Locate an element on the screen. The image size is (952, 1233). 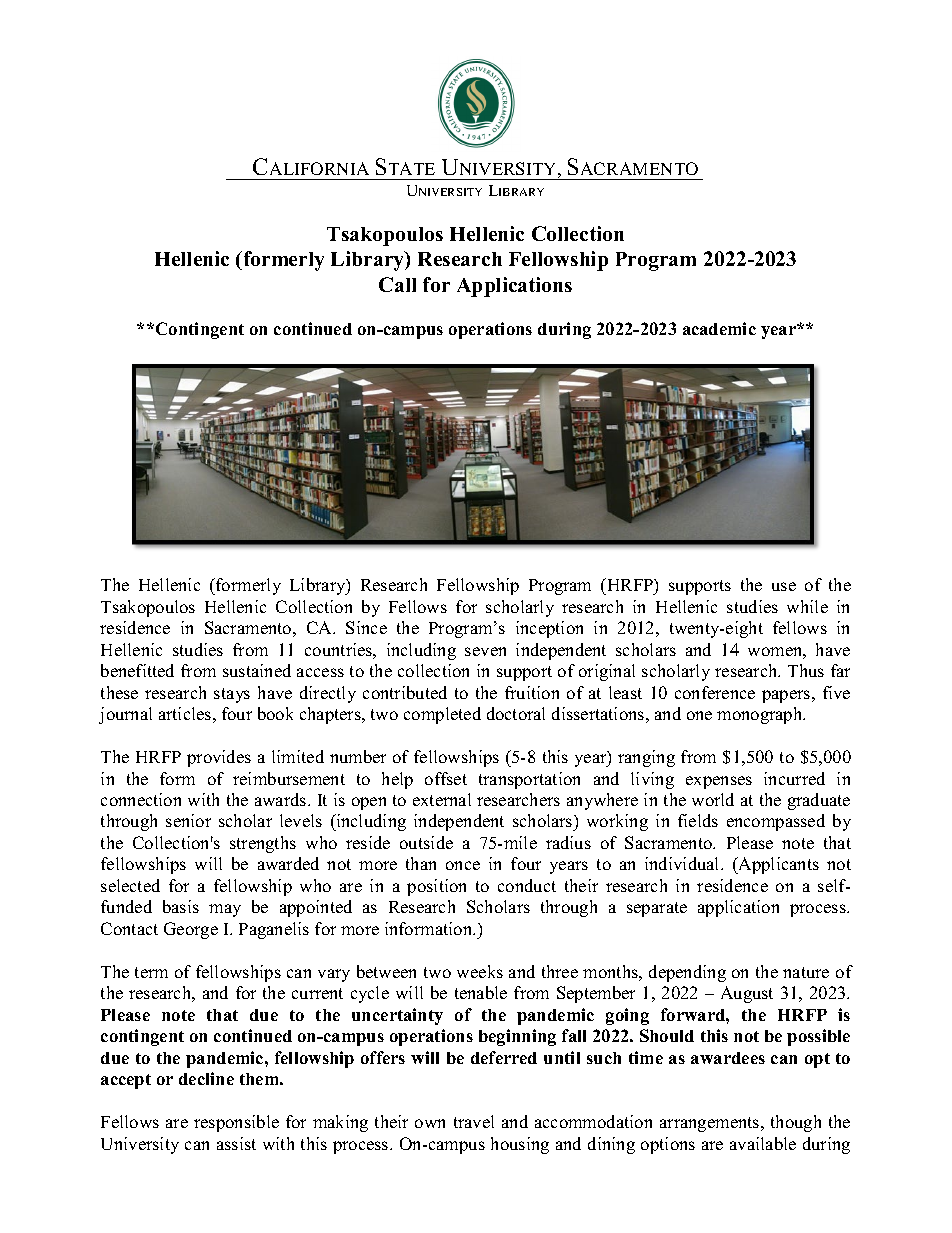
while is located at coordinates (807, 606).
